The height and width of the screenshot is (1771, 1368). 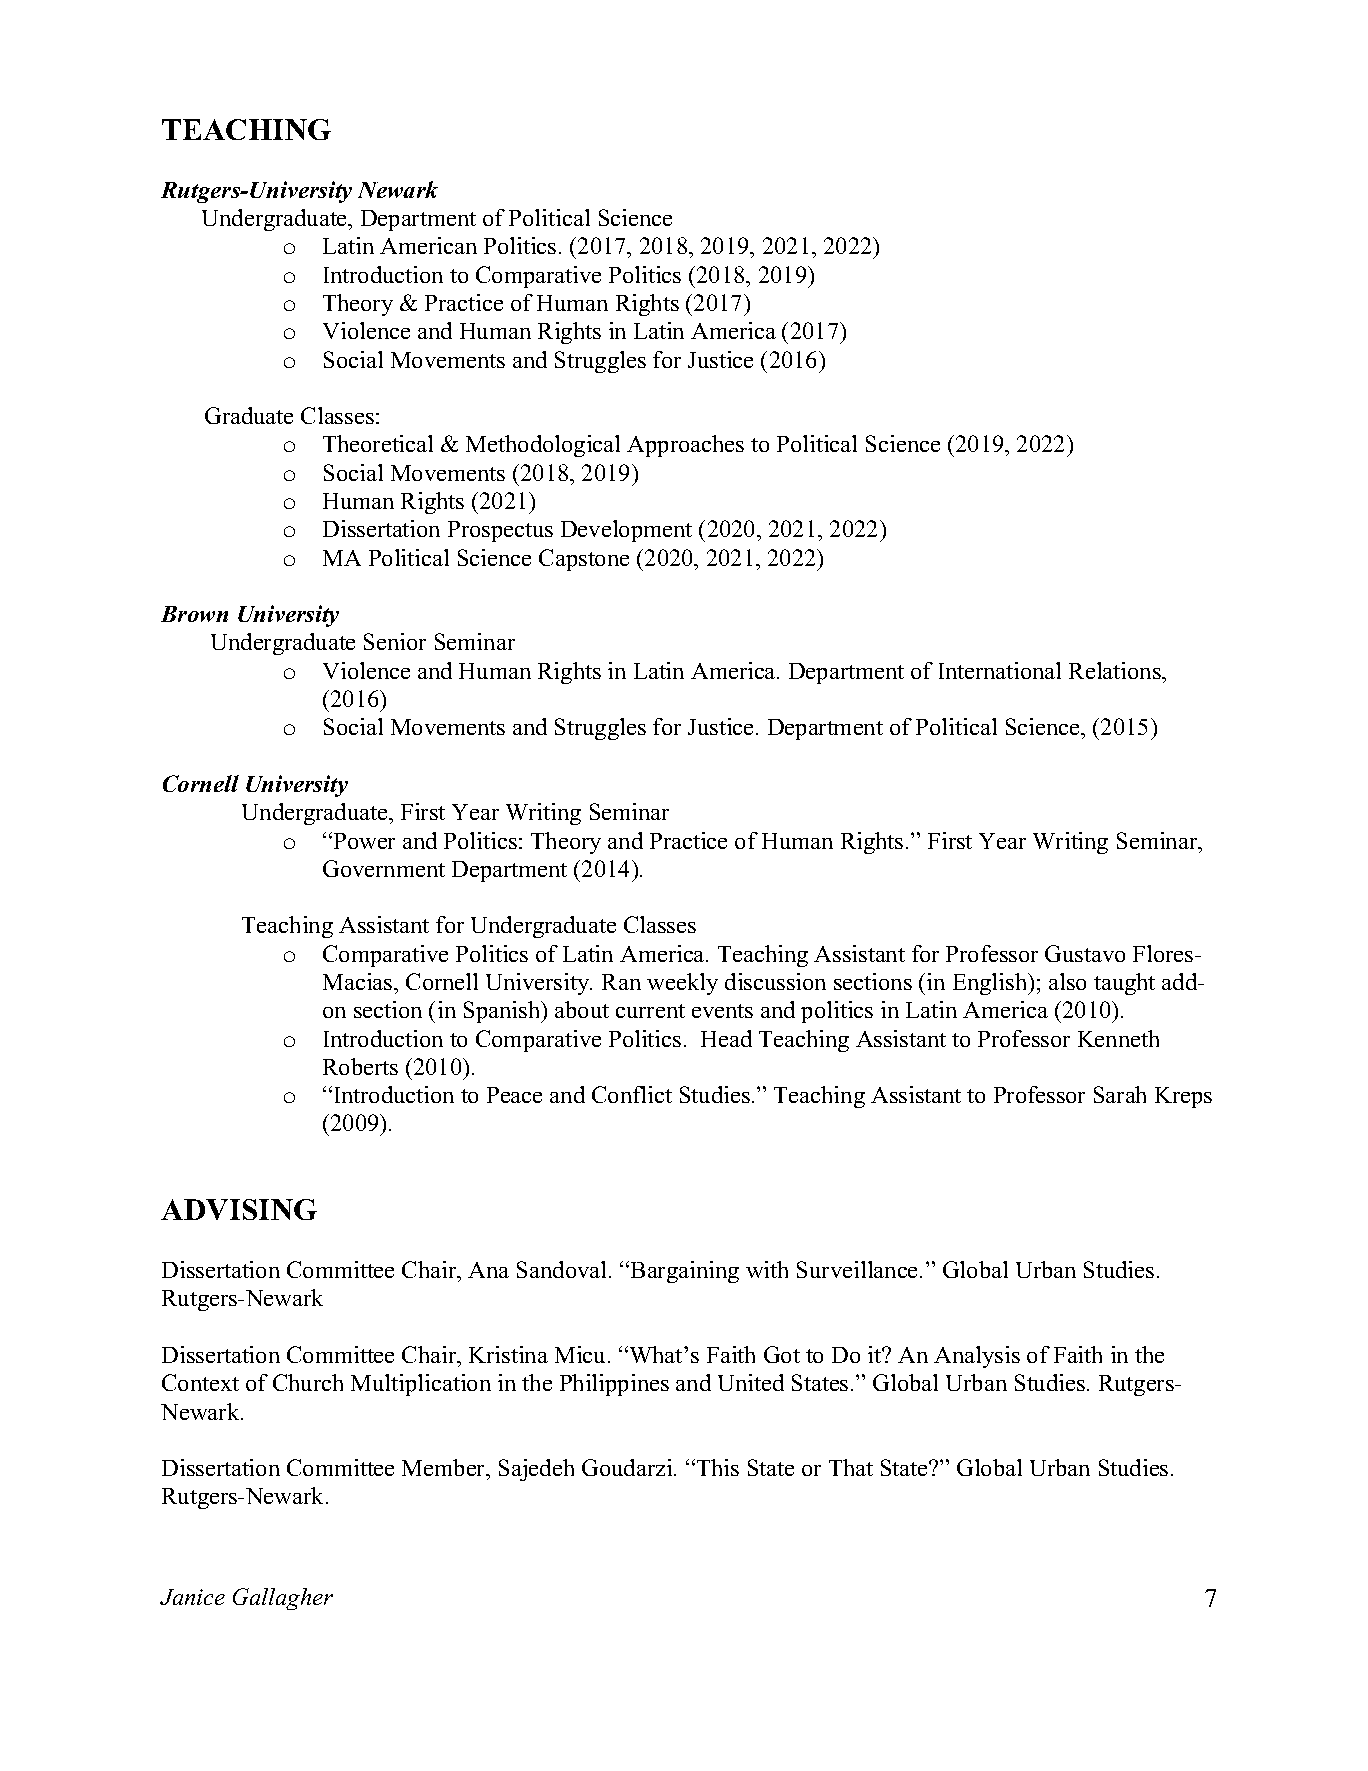 I want to click on Power, so click(x=363, y=840).
